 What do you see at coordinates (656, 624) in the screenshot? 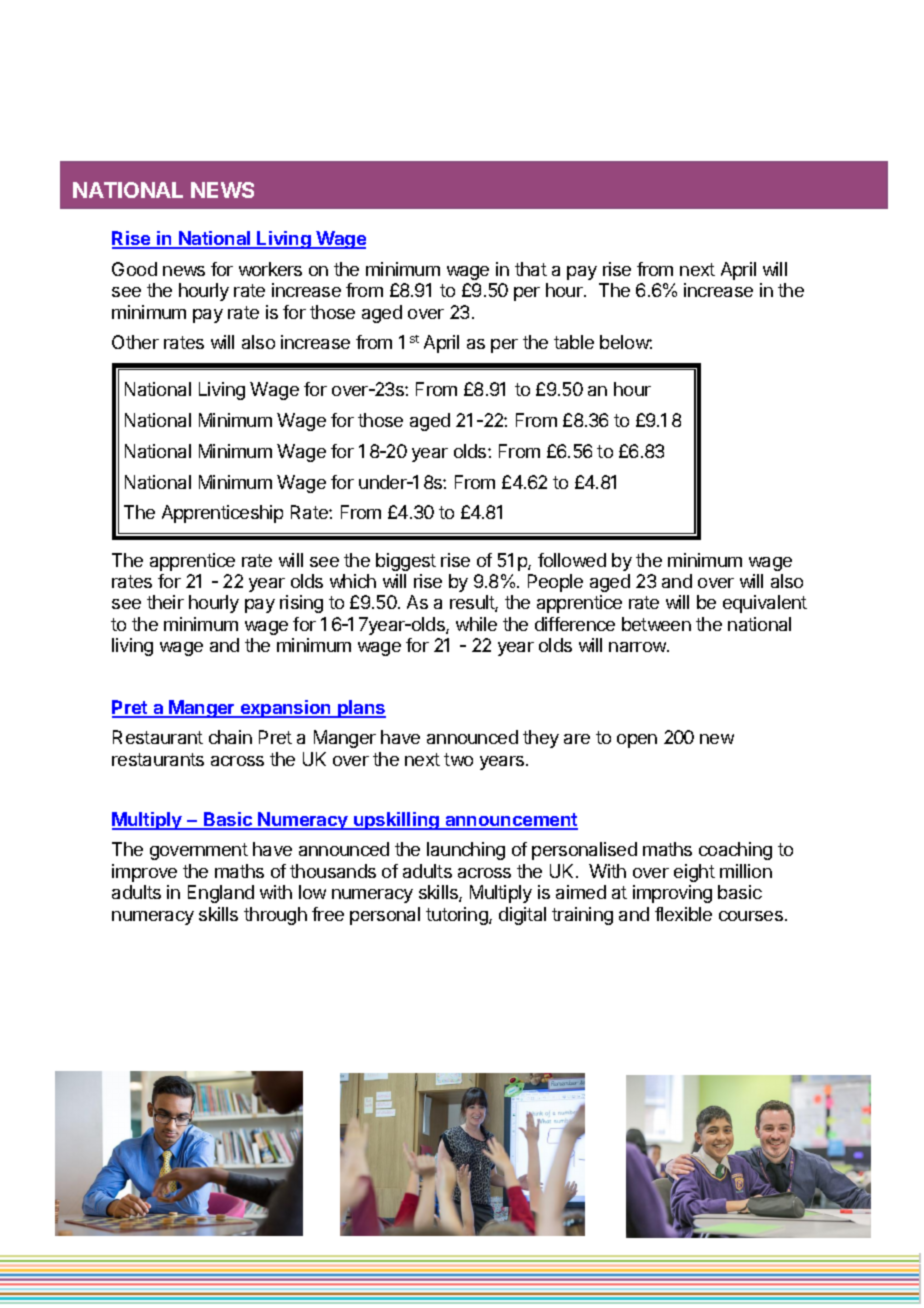
I see `between` at bounding box center [656, 624].
